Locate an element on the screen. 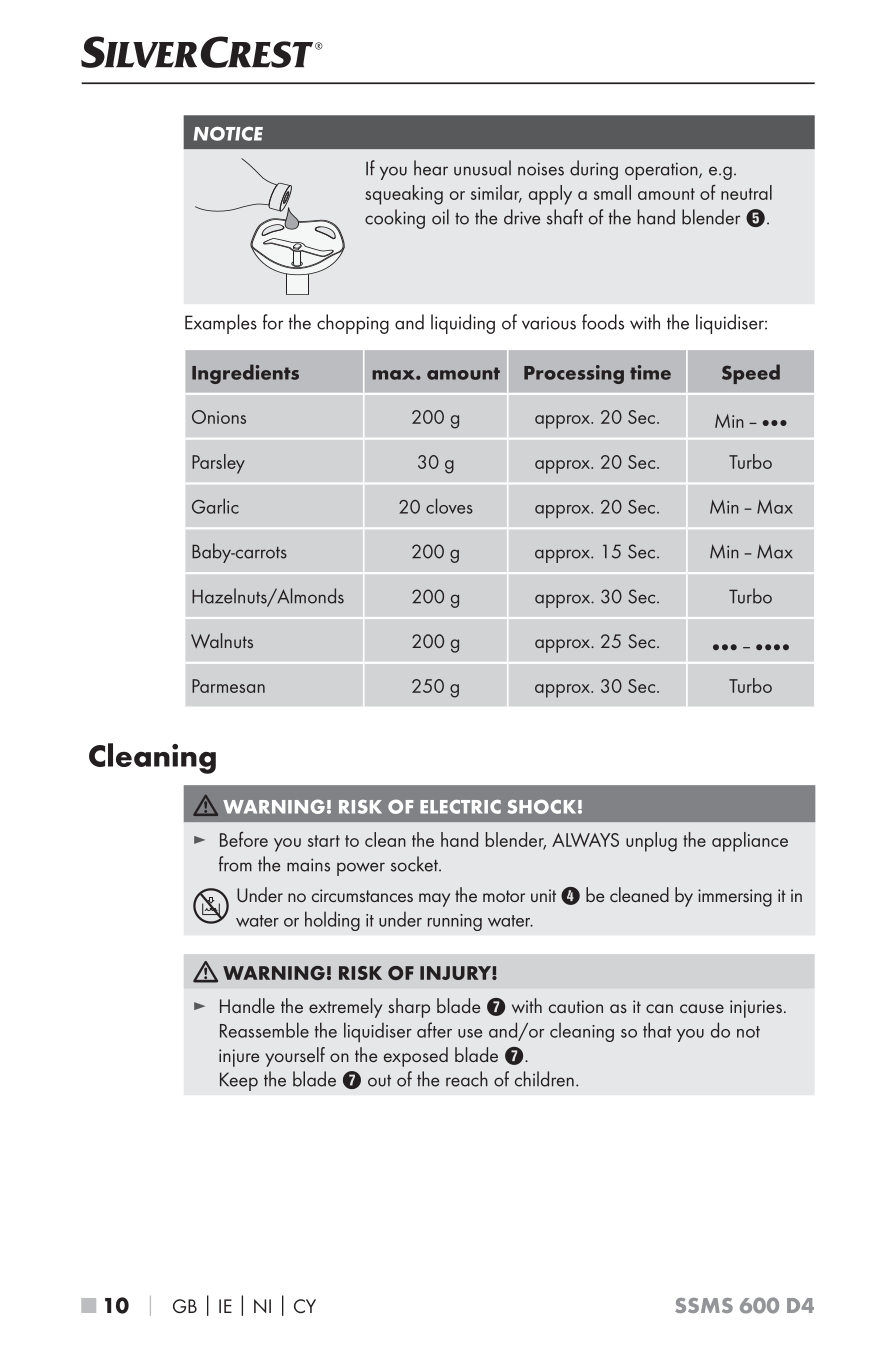 Image resolution: width=896 pixels, height=1345 pixels. appliance is located at coordinates (750, 842).
